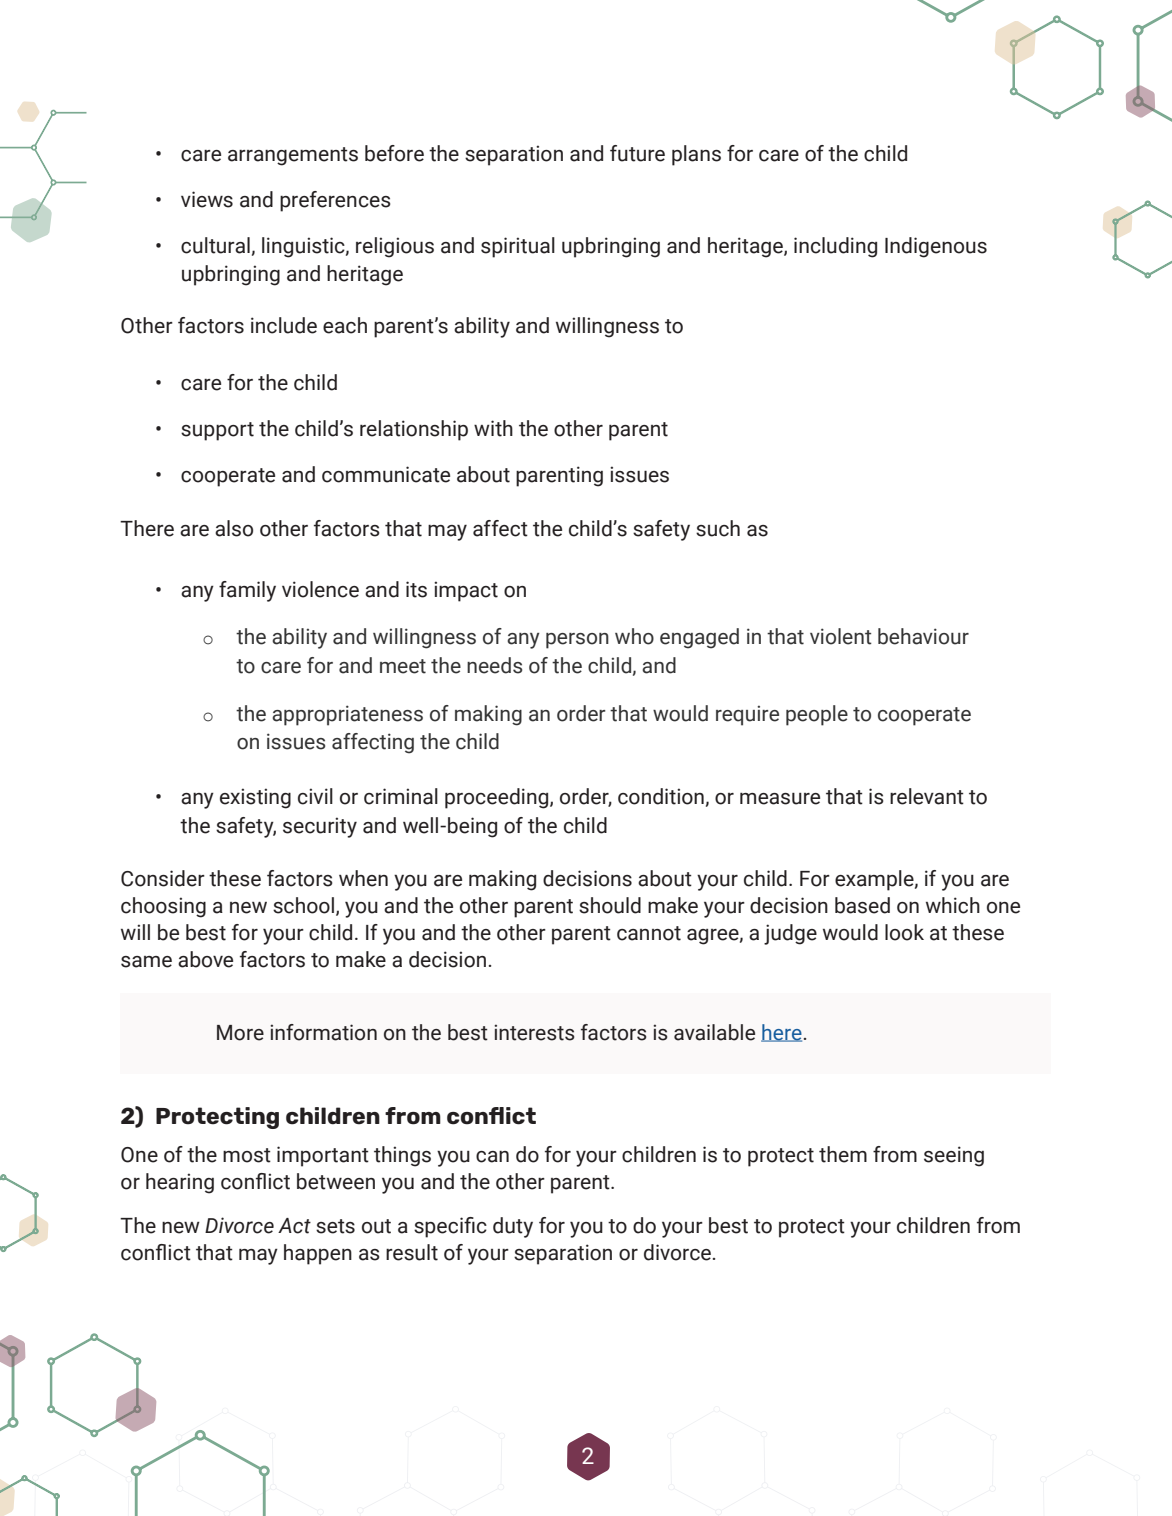 This screenshot has width=1172, height=1516. Describe the element at coordinates (347, 715) in the screenshot. I see `appropriateness` at that location.
